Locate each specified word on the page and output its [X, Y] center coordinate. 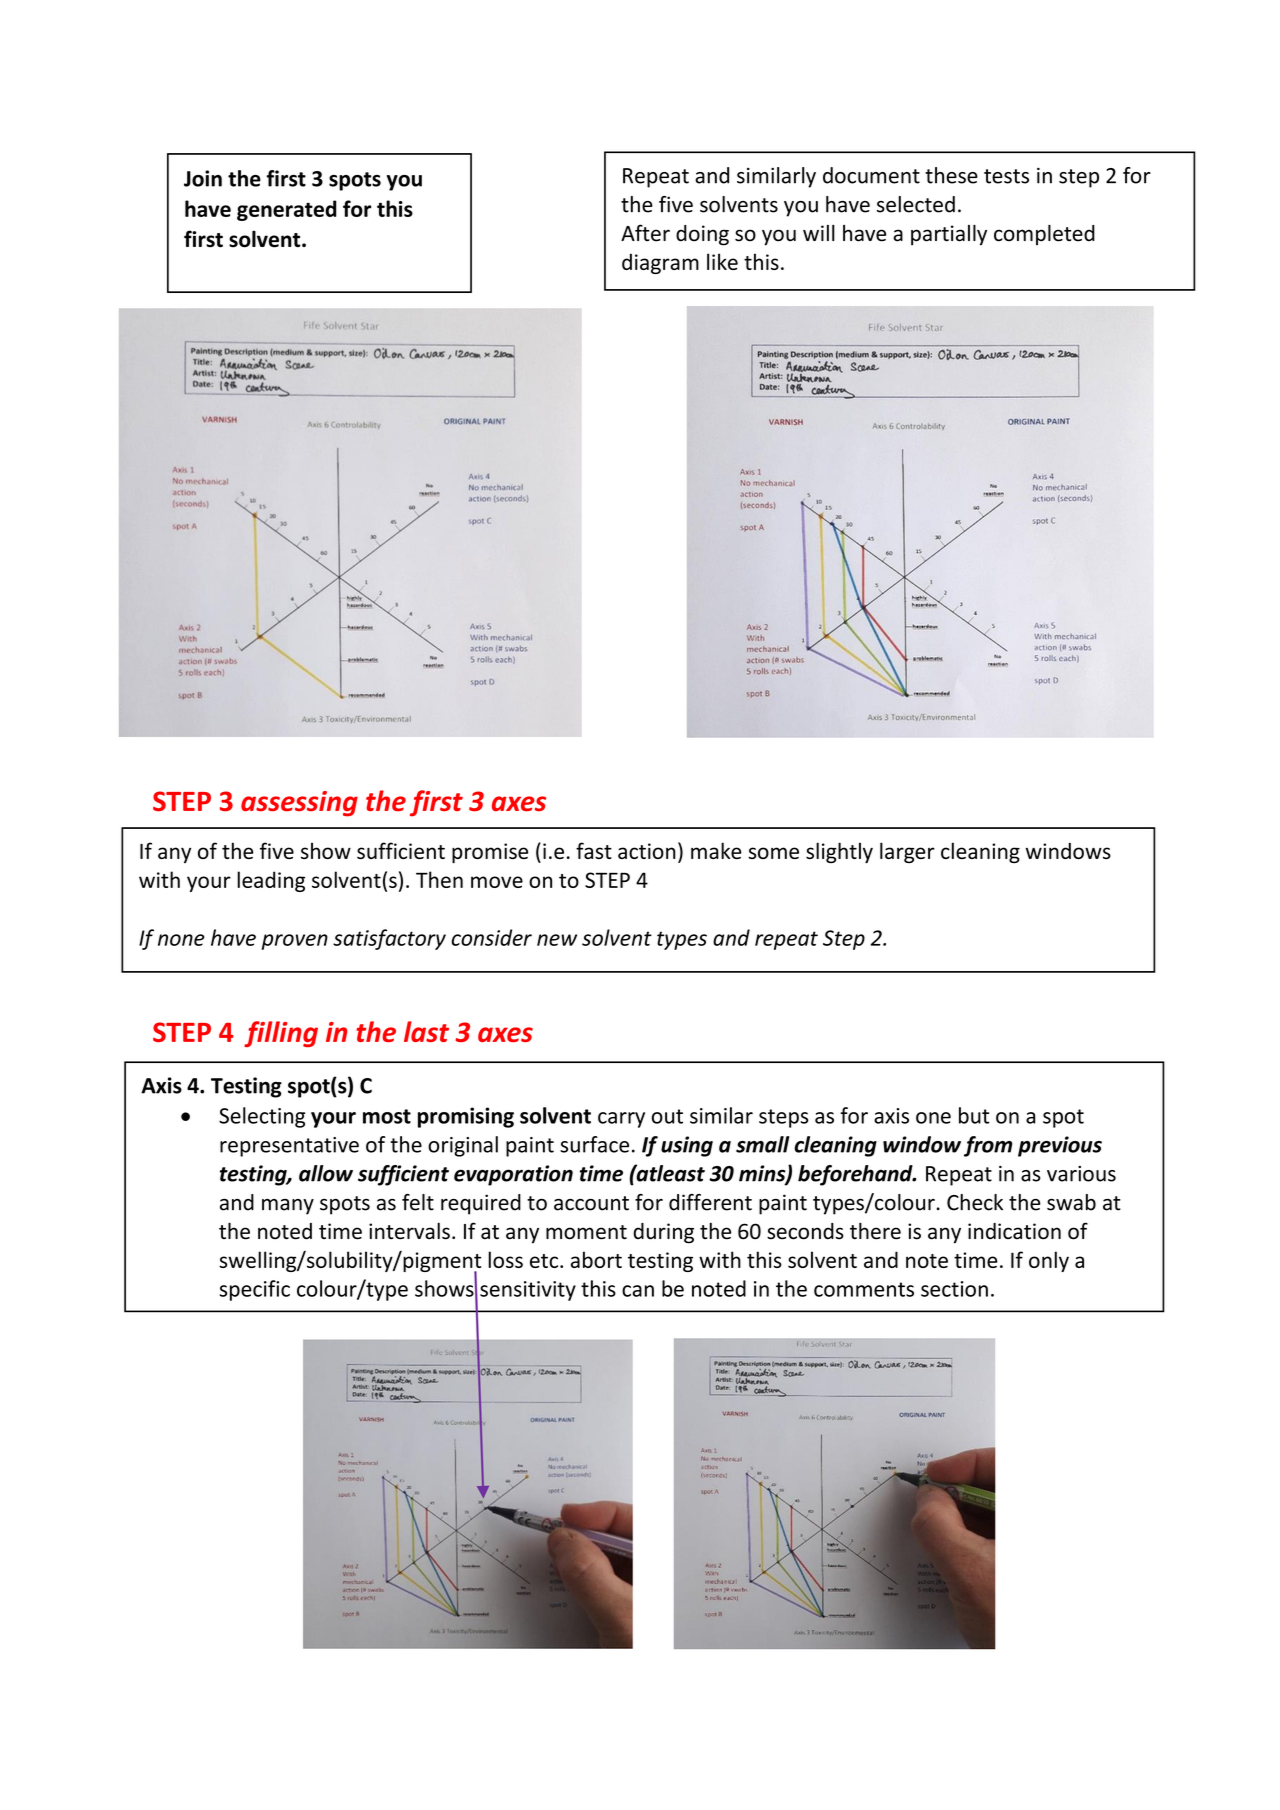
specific [255, 1290]
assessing [299, 804]
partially [949, 235]
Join [203, 178]
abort [596, 1259]
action [647, 851]
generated [287, 210]
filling [281, 1034]
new [557, 940]
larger [907, 852]
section [954, 1289]
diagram [660, 263]
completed [1044, 235]
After [645, 233]
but [974, 1115]
